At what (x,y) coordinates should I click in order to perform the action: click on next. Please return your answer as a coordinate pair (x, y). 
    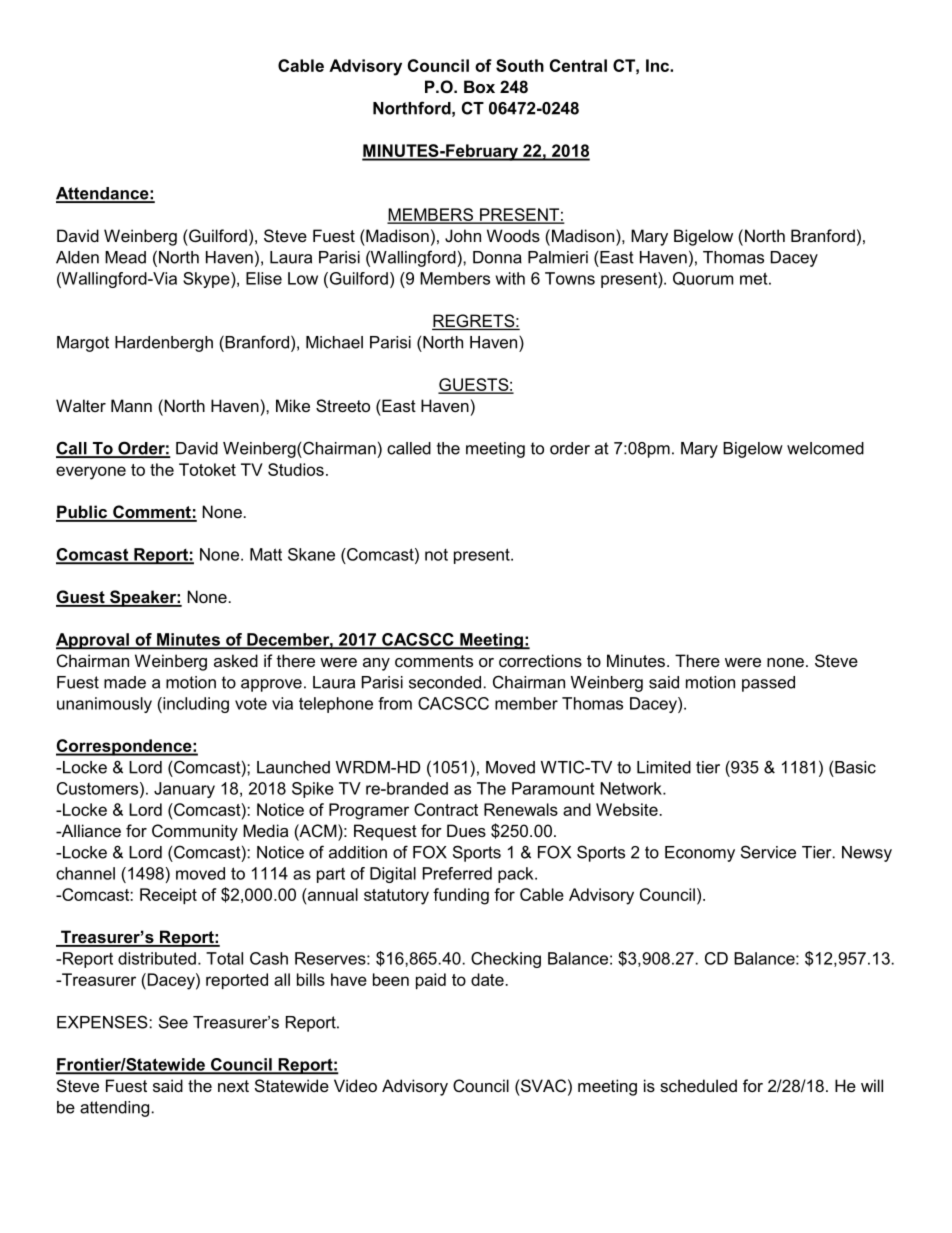
    Looking at the image, I should click on (233, 1086).
